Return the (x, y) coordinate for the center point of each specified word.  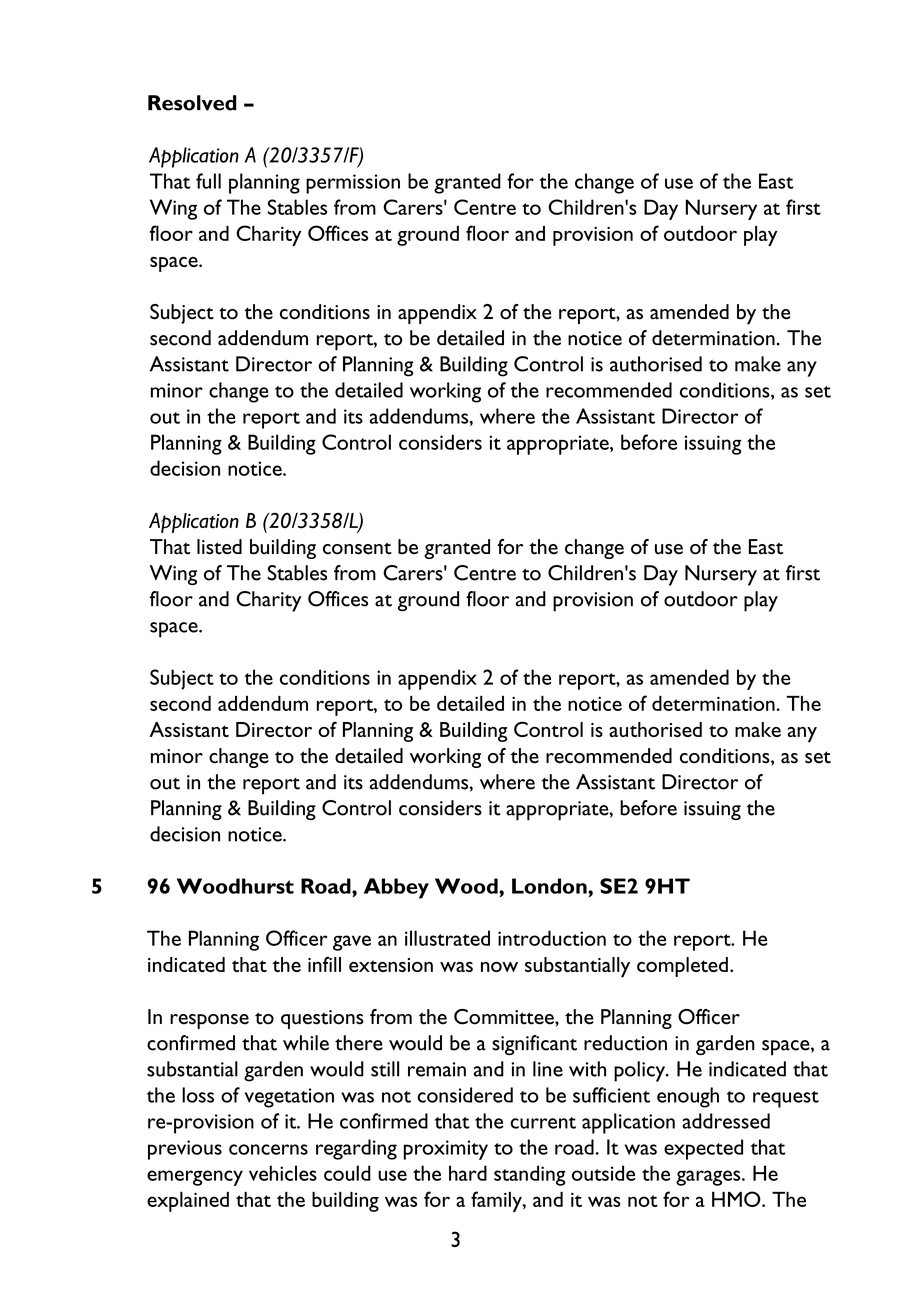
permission (353, 184)
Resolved (192, 103)
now (499, 967)
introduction (552, 938)
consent (357, 548)
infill (324, 964)
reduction (625, 1043)
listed (219, 547)
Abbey (396, 888)
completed (682, 967)
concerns (268, 1149)
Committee (505, 1017)
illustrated (447, 938)
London (550, 886)
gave (352, 943)
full (208, 181)
